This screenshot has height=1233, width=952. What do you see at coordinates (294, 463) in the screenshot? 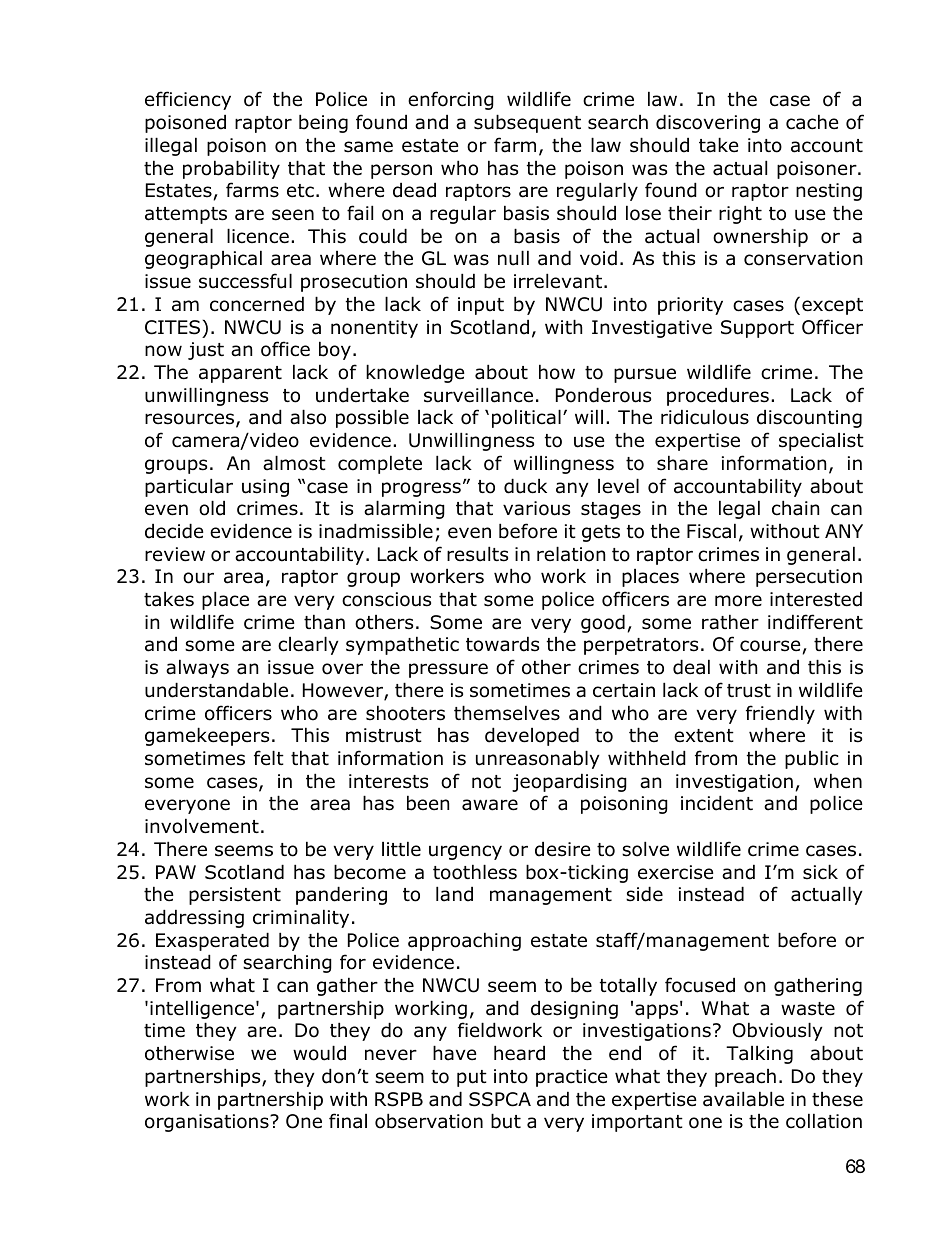
I see `almost` at bounding box center [294, 463].
